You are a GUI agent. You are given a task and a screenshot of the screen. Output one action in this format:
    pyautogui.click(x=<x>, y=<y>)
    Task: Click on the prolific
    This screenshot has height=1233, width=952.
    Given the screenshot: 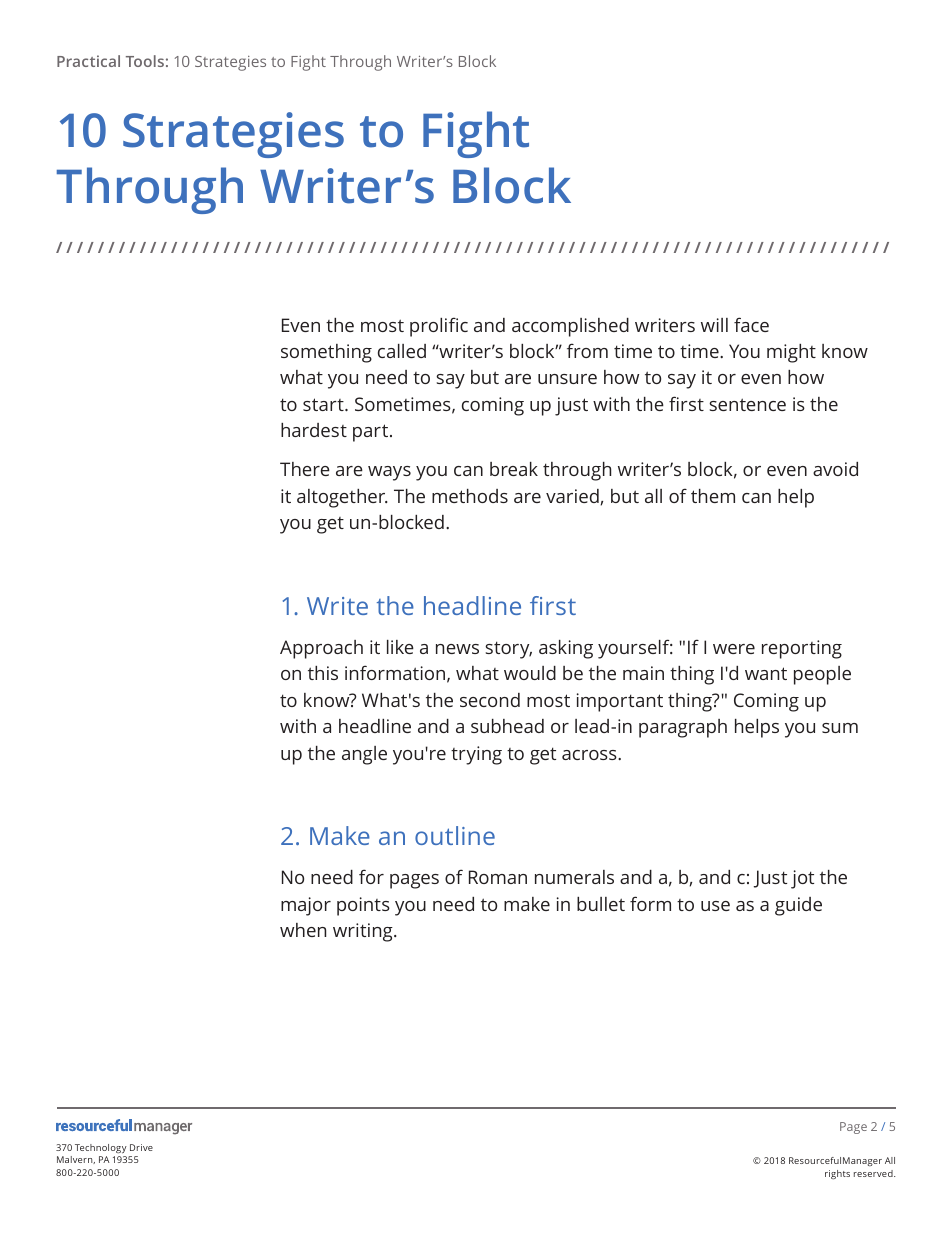 What is the action you would take?
    pyautogui.click(x=439, y=327)
